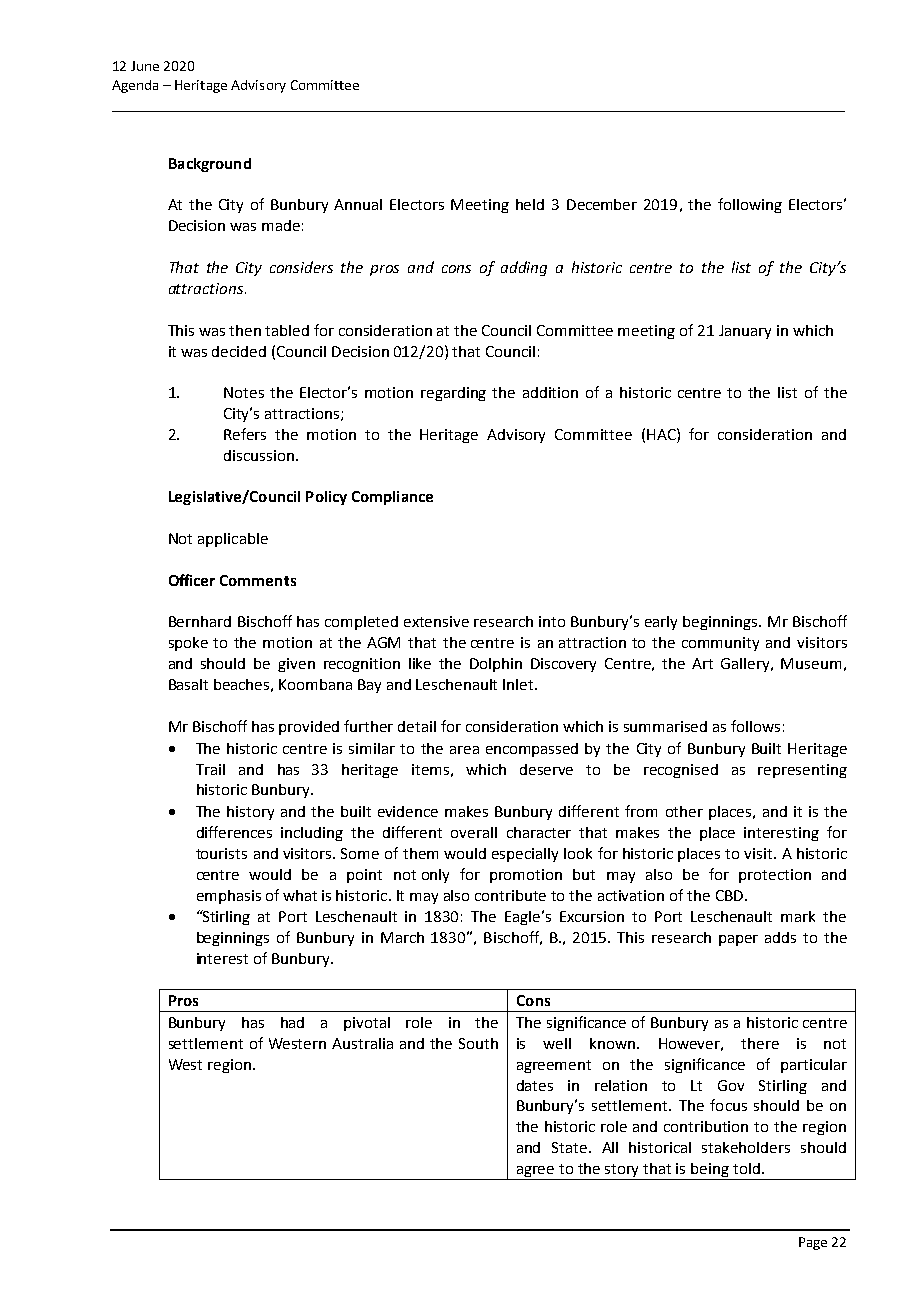 The width and height of the page is (924, 1307). I want to click on State, so click(571, 1147).
